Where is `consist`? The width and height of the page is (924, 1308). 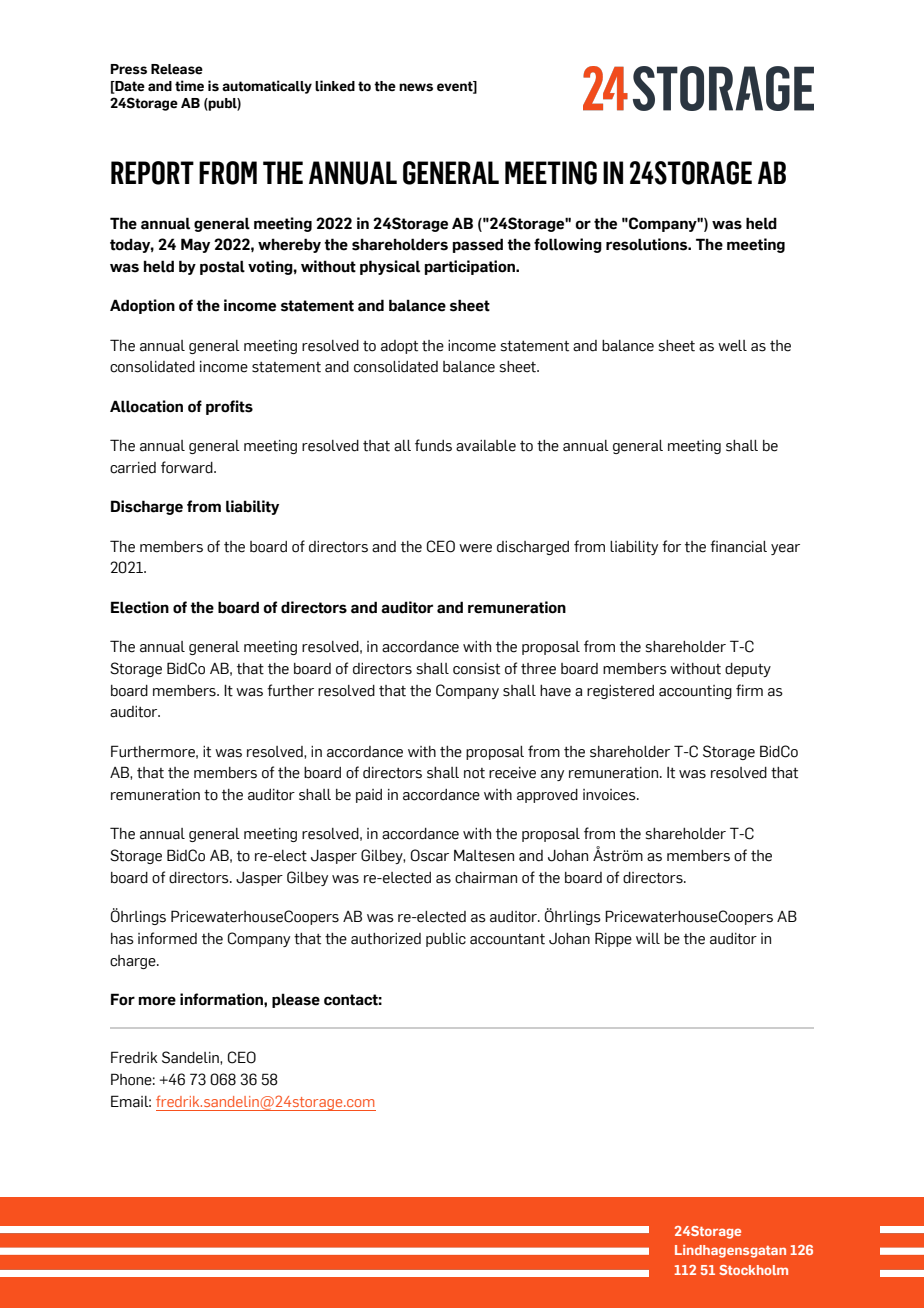
consist is located at coordinates (476, 669).
